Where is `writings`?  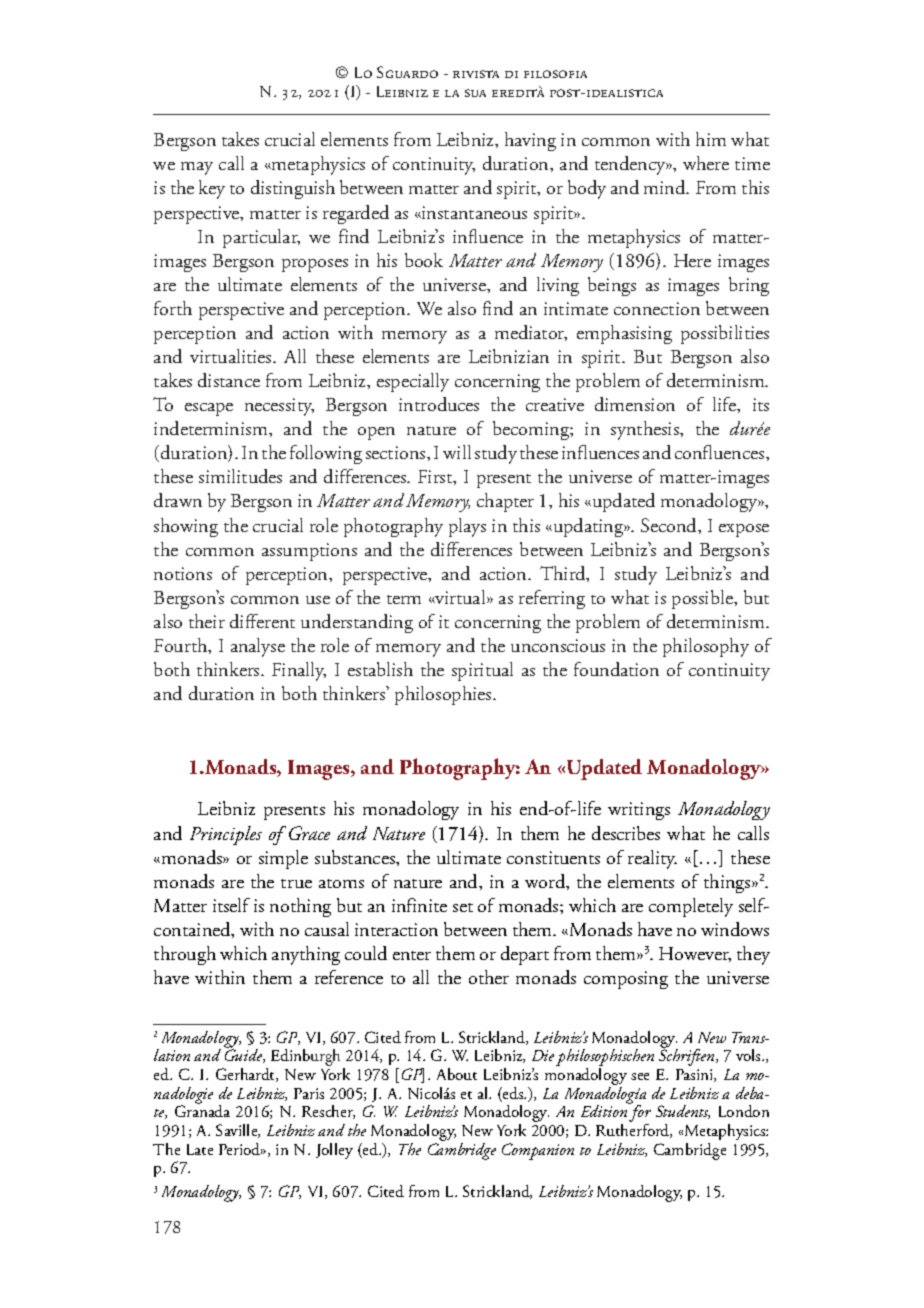 writings is located at coordinates (639, 811).
